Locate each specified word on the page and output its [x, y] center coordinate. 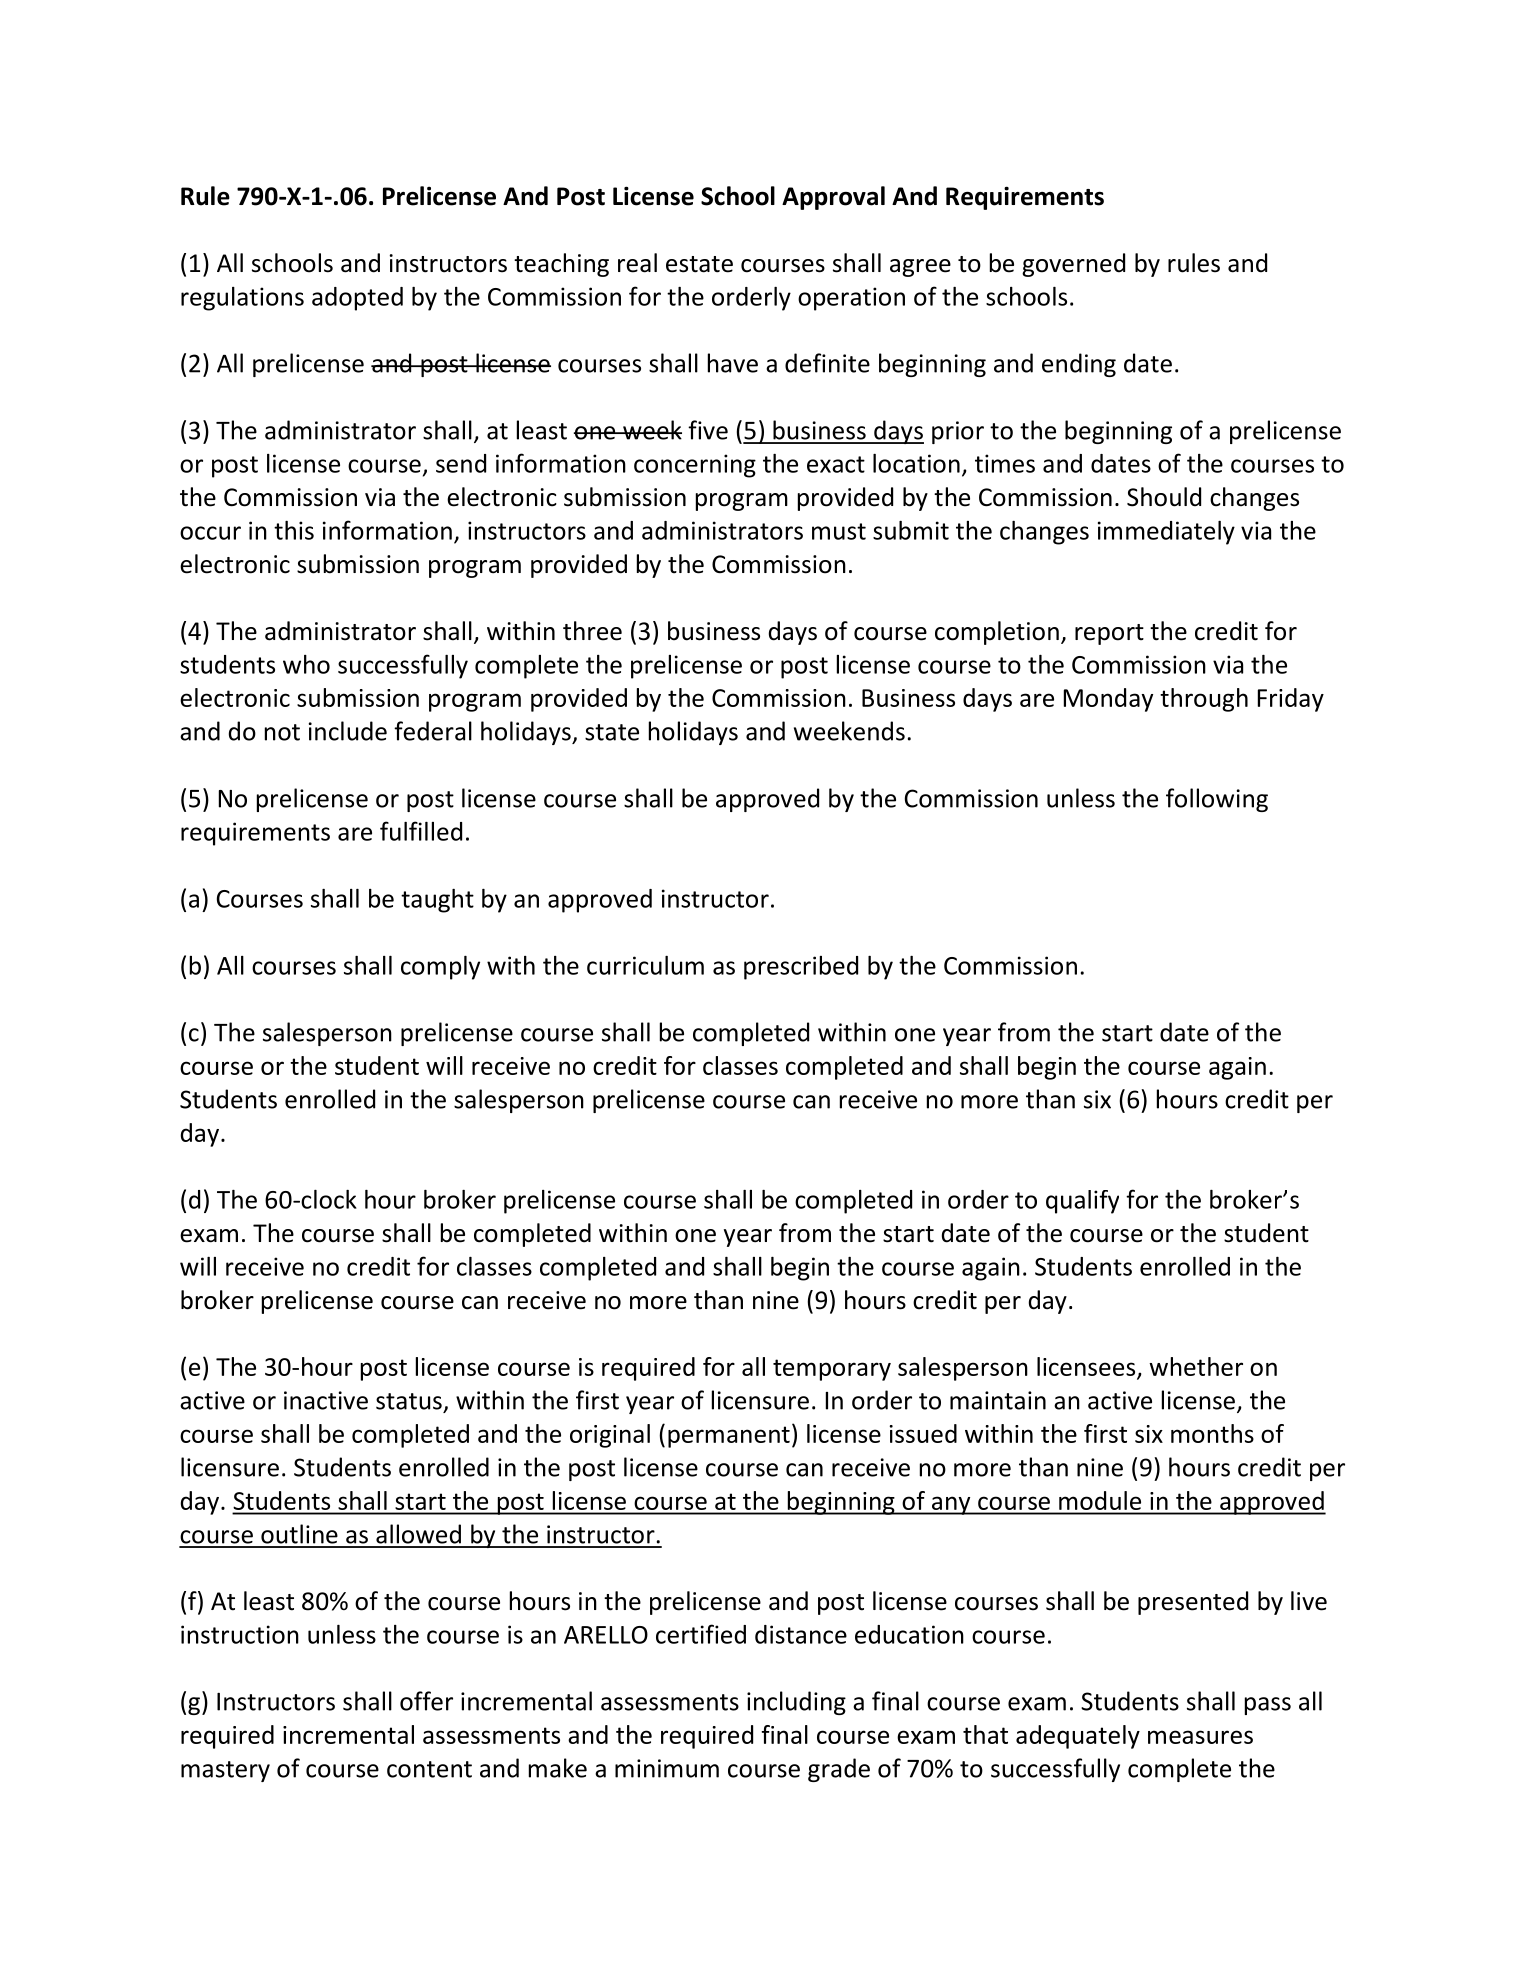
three [592, 631]
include [348, 731]
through [1204, 700]
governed [1073, 265]
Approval [833, 198]
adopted [357, 299]
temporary [832, 1370]
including [796, 1703]
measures [1200, 1737]
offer [426, 1701]
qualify [1082, 1202]
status [409, 1401]
